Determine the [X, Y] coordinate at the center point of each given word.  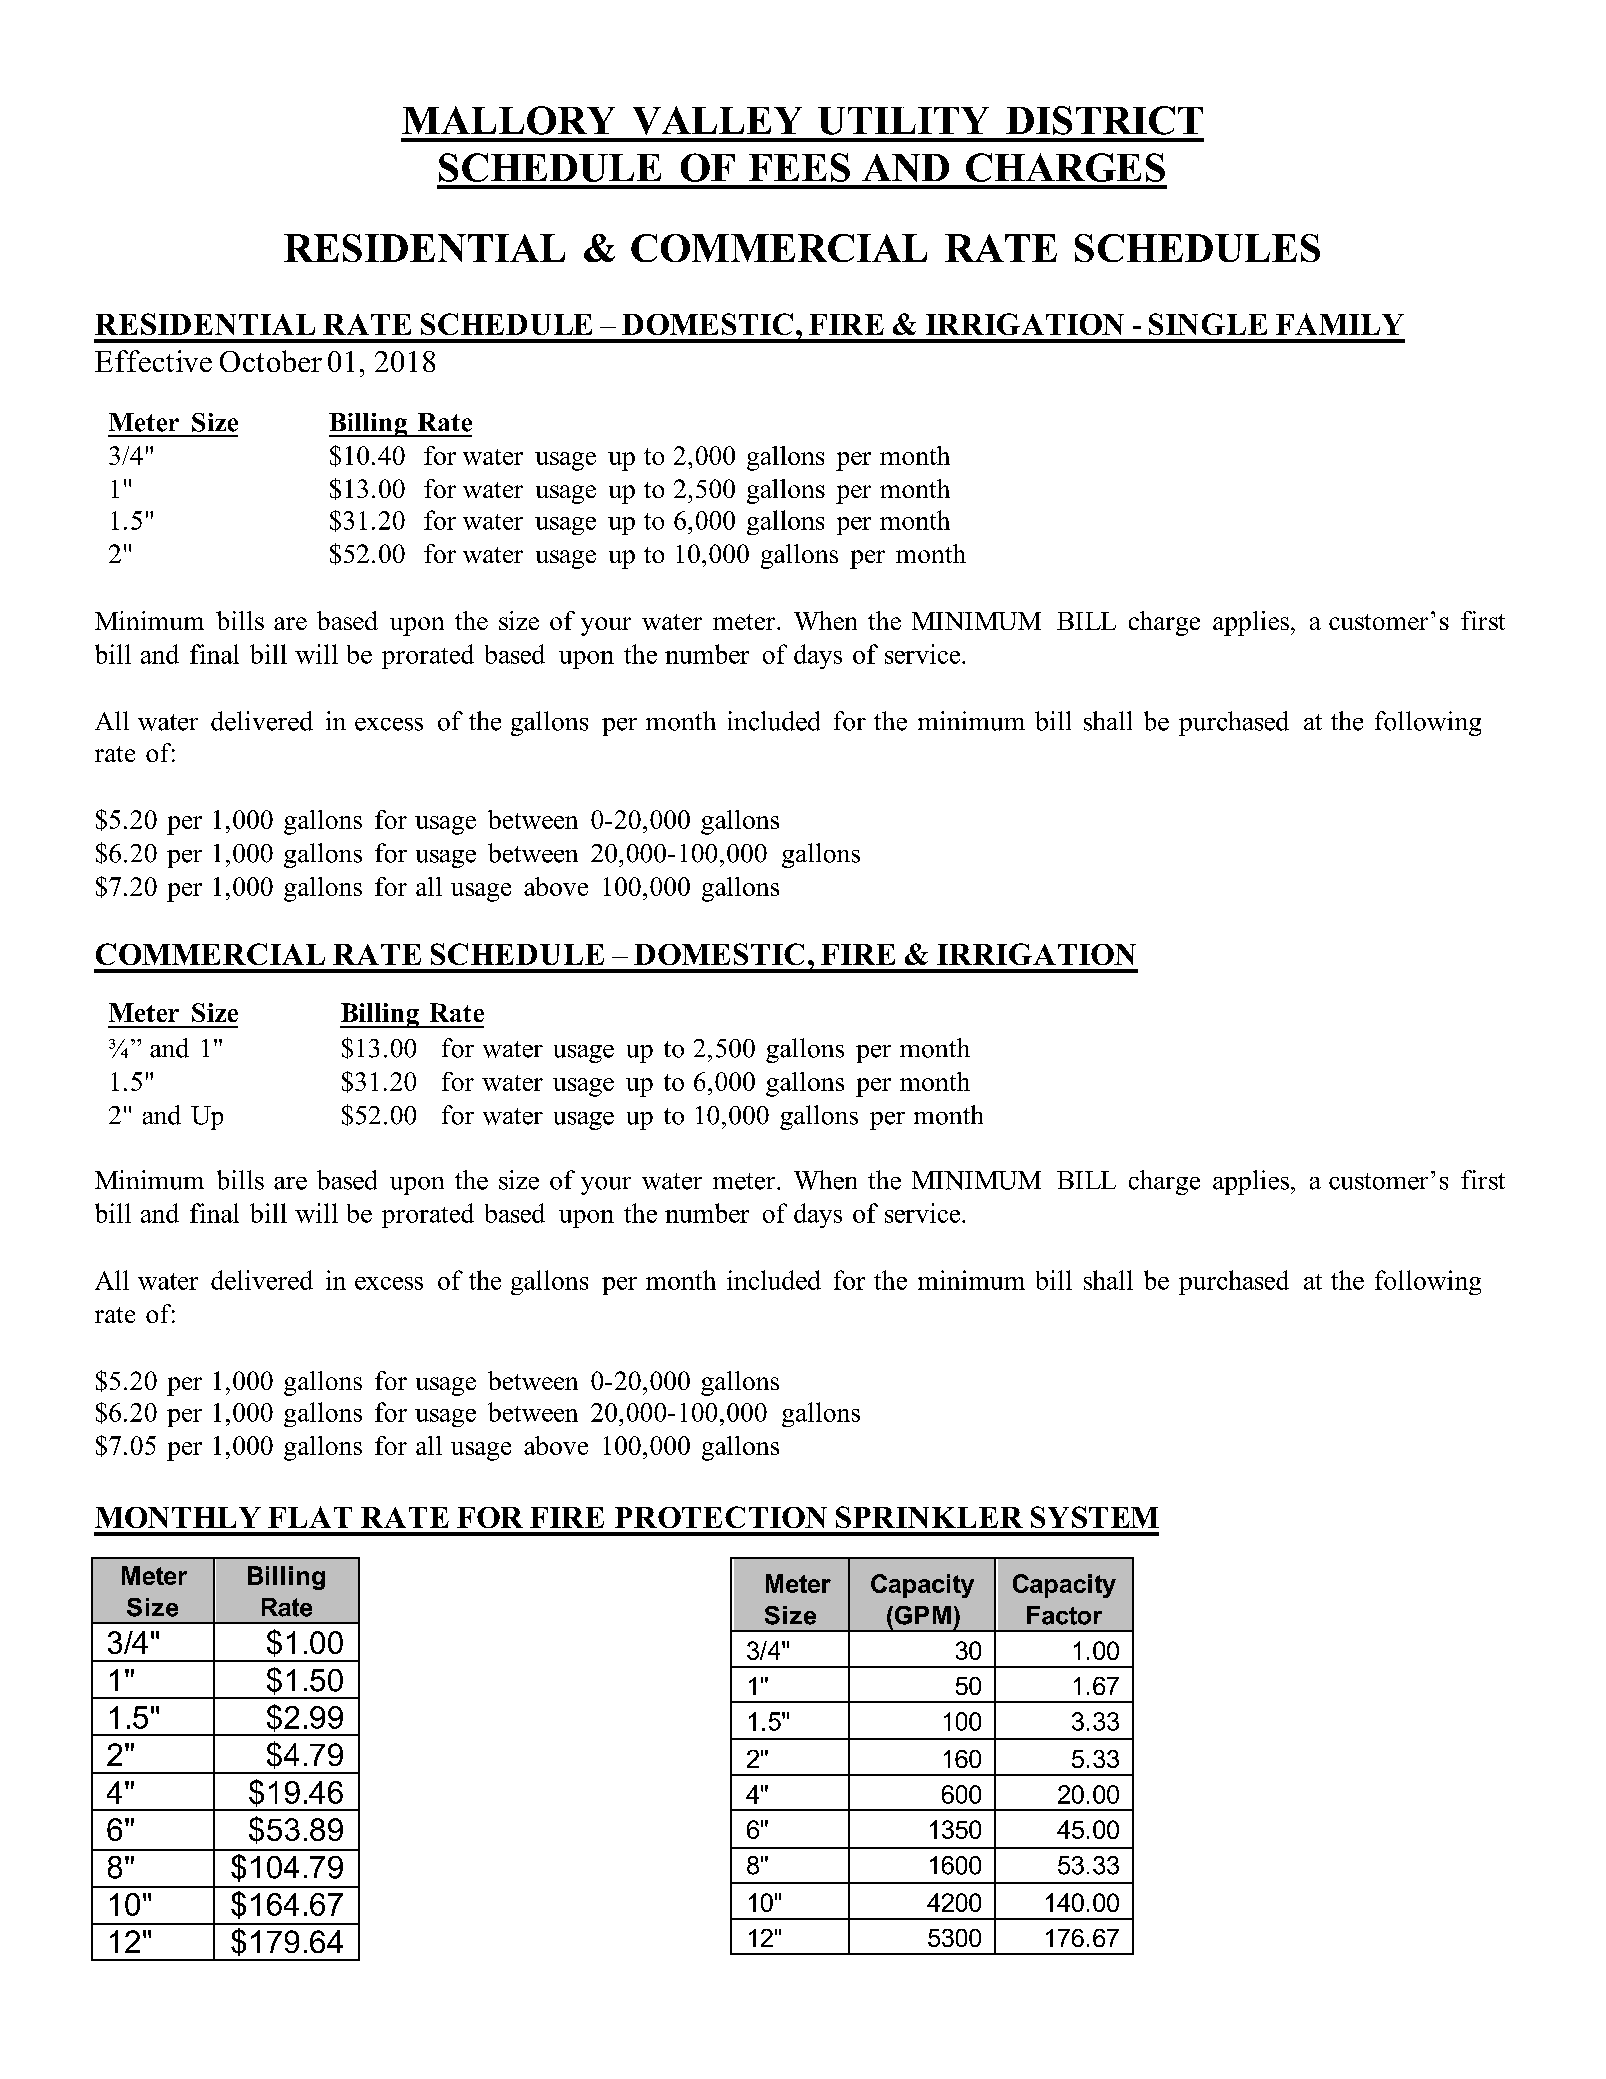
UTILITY [903, 121]
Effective [153, 361]
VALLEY [717, 120]
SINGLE [1208, 324]
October [271, 361]
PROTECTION [721, 1517]
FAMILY [1340, 324]
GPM [921, 1615]
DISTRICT [1104, 120]
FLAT [310, 1517]
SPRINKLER [929, 1517]
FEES [799, 167]
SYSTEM [1095, 1517]
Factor [1064, 1615]
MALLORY [508, 120]
